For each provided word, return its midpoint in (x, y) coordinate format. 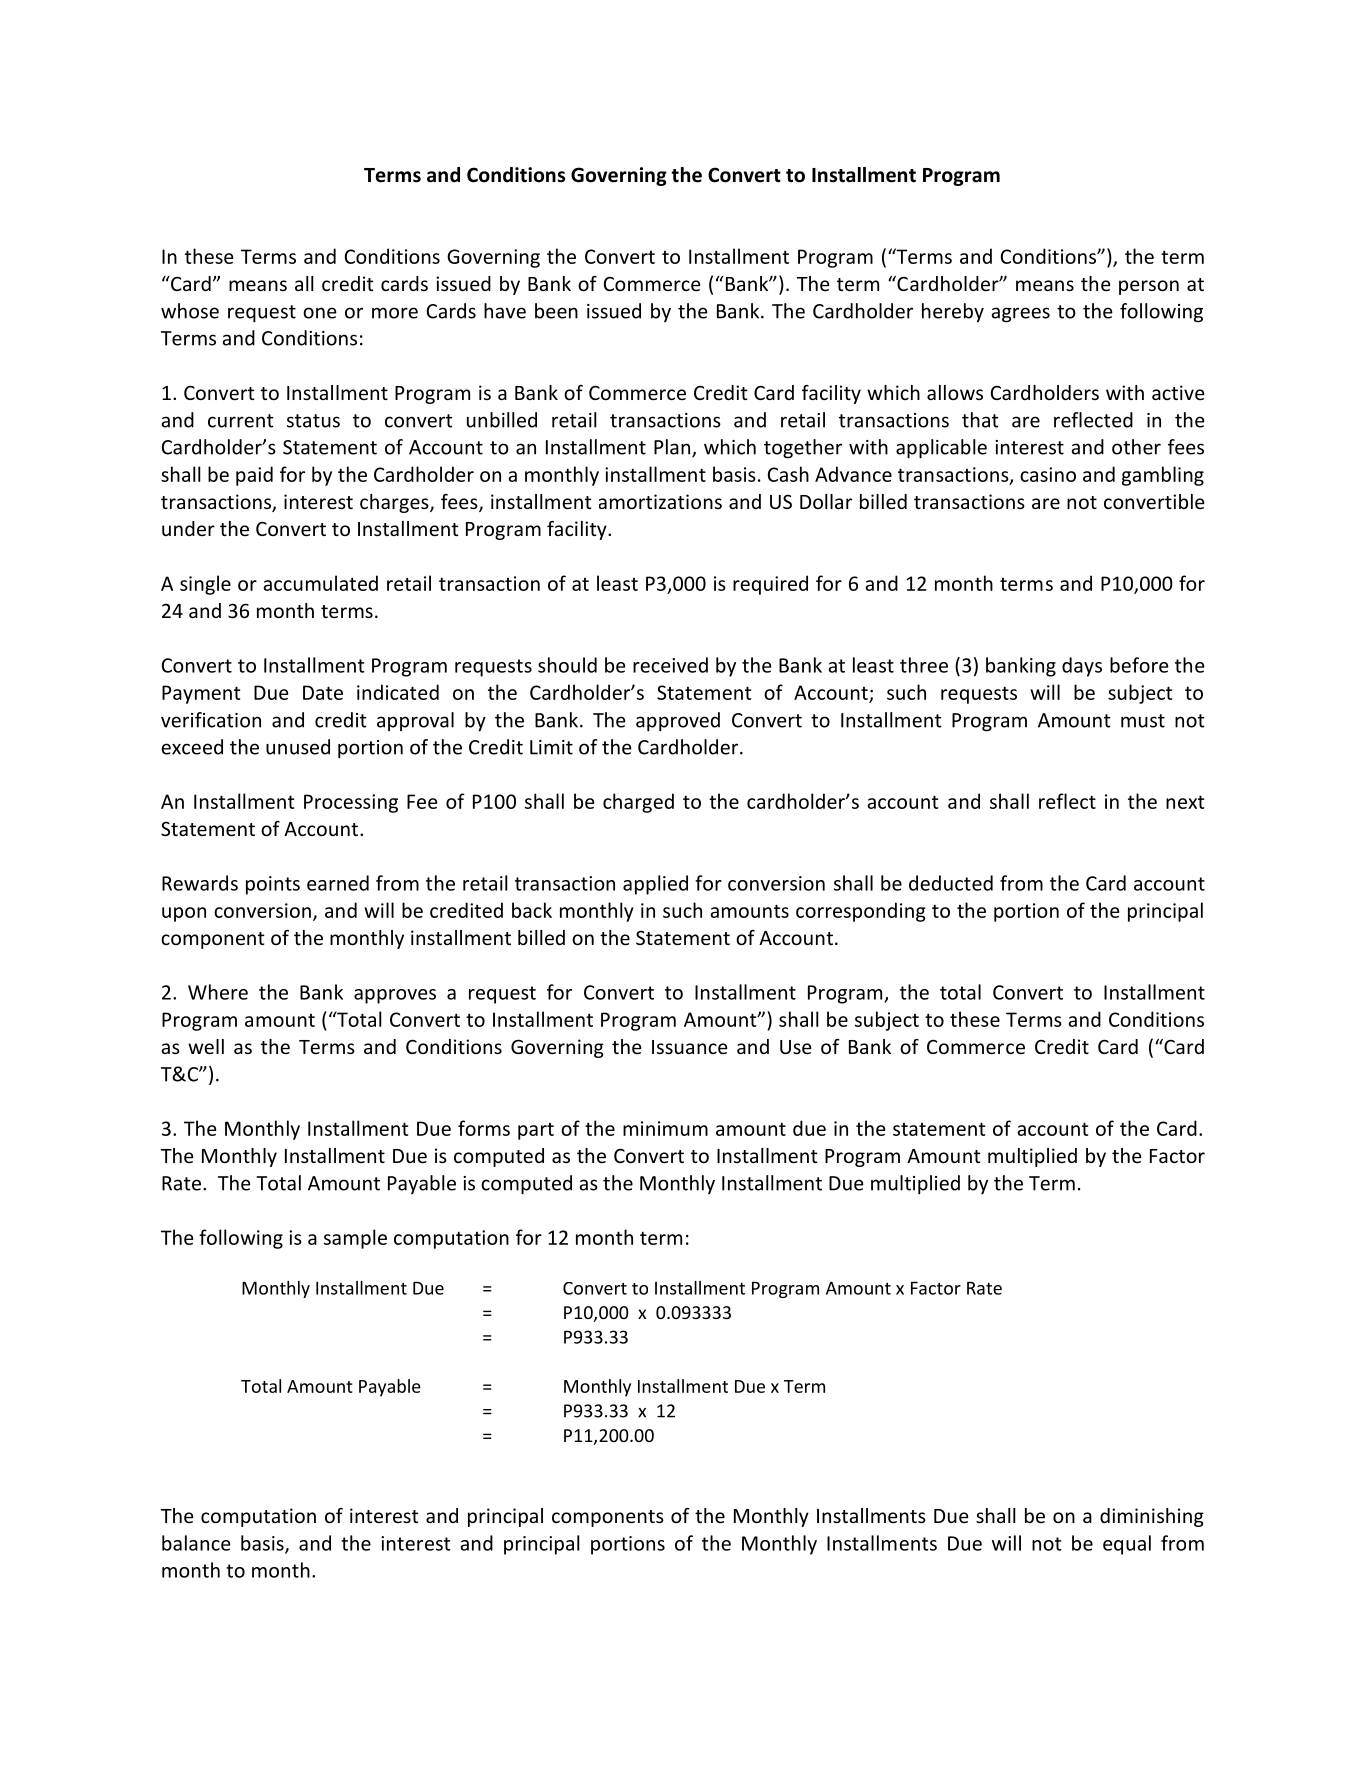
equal (1127, 1545)
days (1082, 667)
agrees (1020, 315)
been (556, 311)
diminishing (1152, 1517)
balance (196, 1543)
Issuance (689, 1047)
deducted (951, 883)
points (273, 885)
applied (655, 885)
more (395, 313)
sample (355, 1239)
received (670, 665)
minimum (665, 1128)
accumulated (320, 583)
